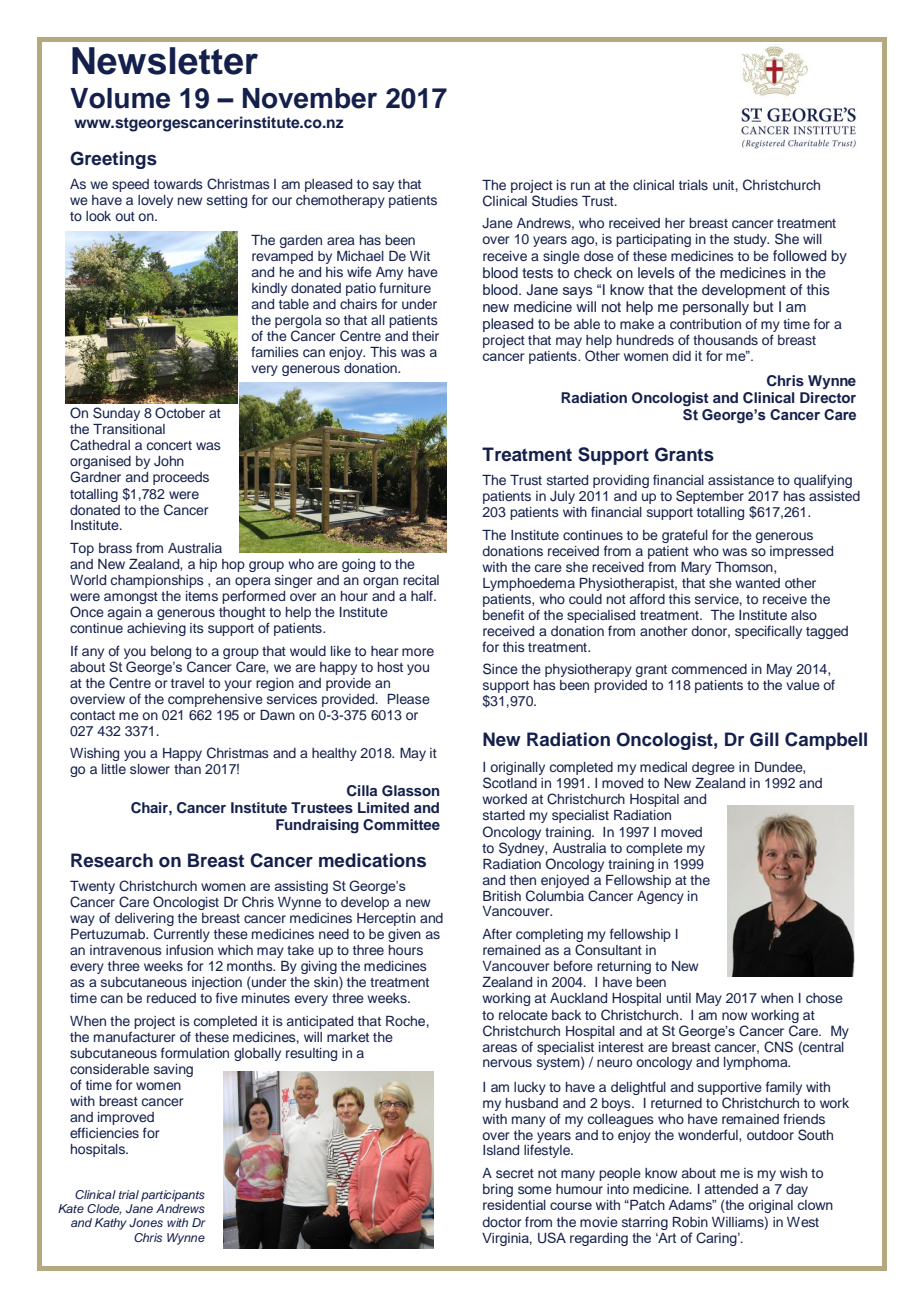 The height and width of the screenshot is (1308, 924). Describe the element at coordinates (173, 1196) in the screenshot. I see `participants` at that location.
